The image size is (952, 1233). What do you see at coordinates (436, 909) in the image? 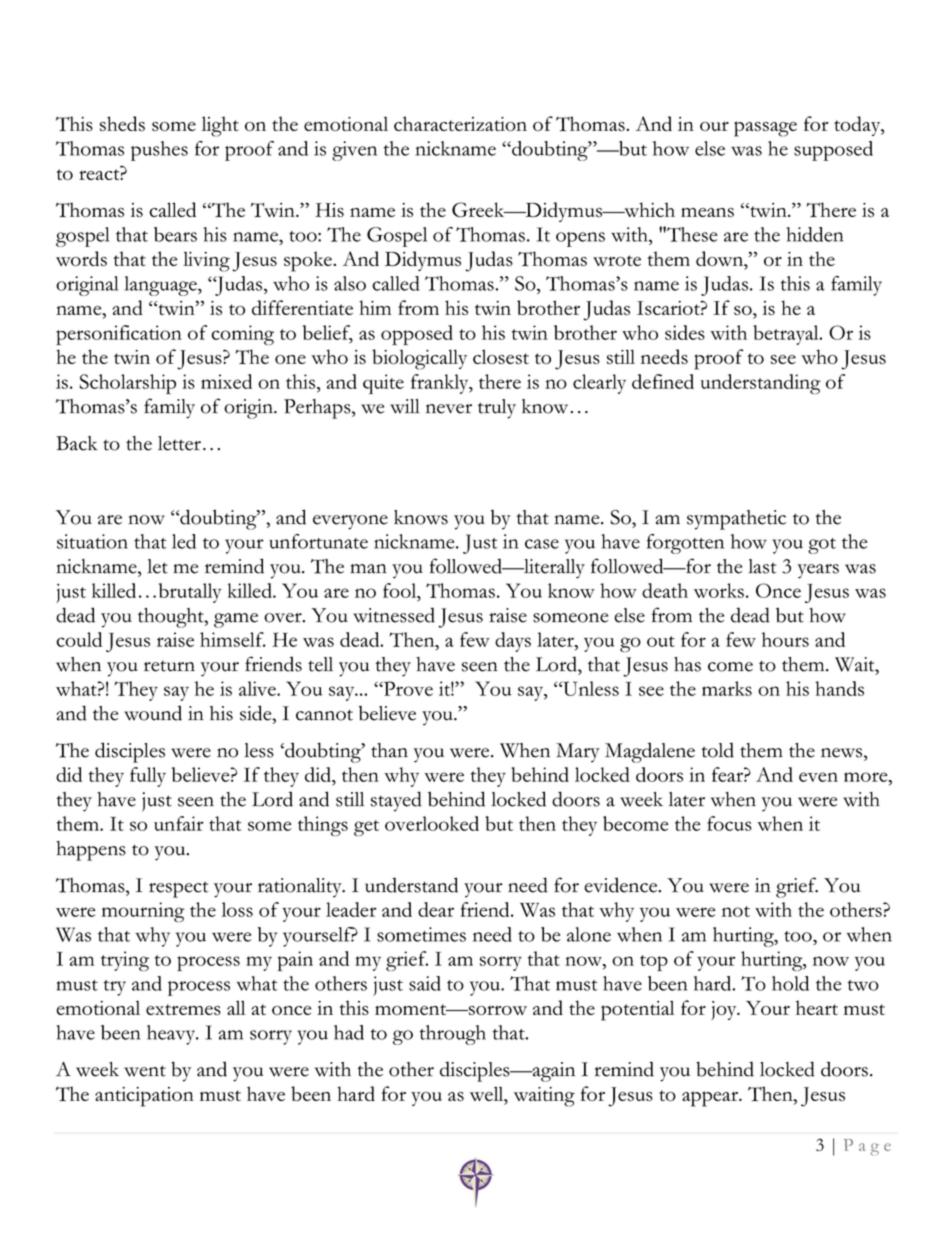
I see `dear` at bounding box center [436, 909].
